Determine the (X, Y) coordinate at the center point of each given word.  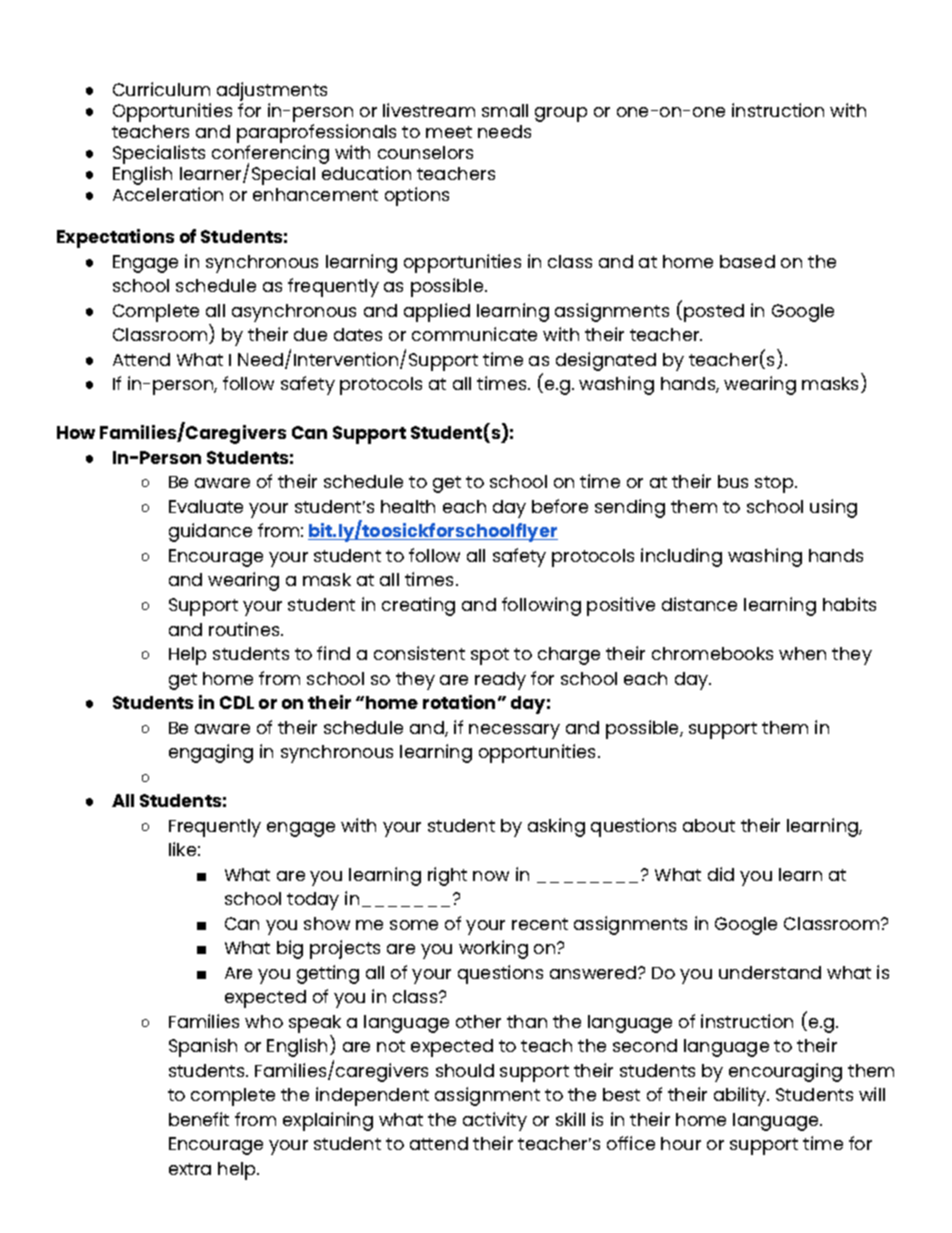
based (747, 261)
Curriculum (161, 89)
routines (245, 629)
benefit (199, 1119)
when (802, 653)
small (505, 110)
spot (490, 656)
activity (495, 1121)
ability (741, 1096)
